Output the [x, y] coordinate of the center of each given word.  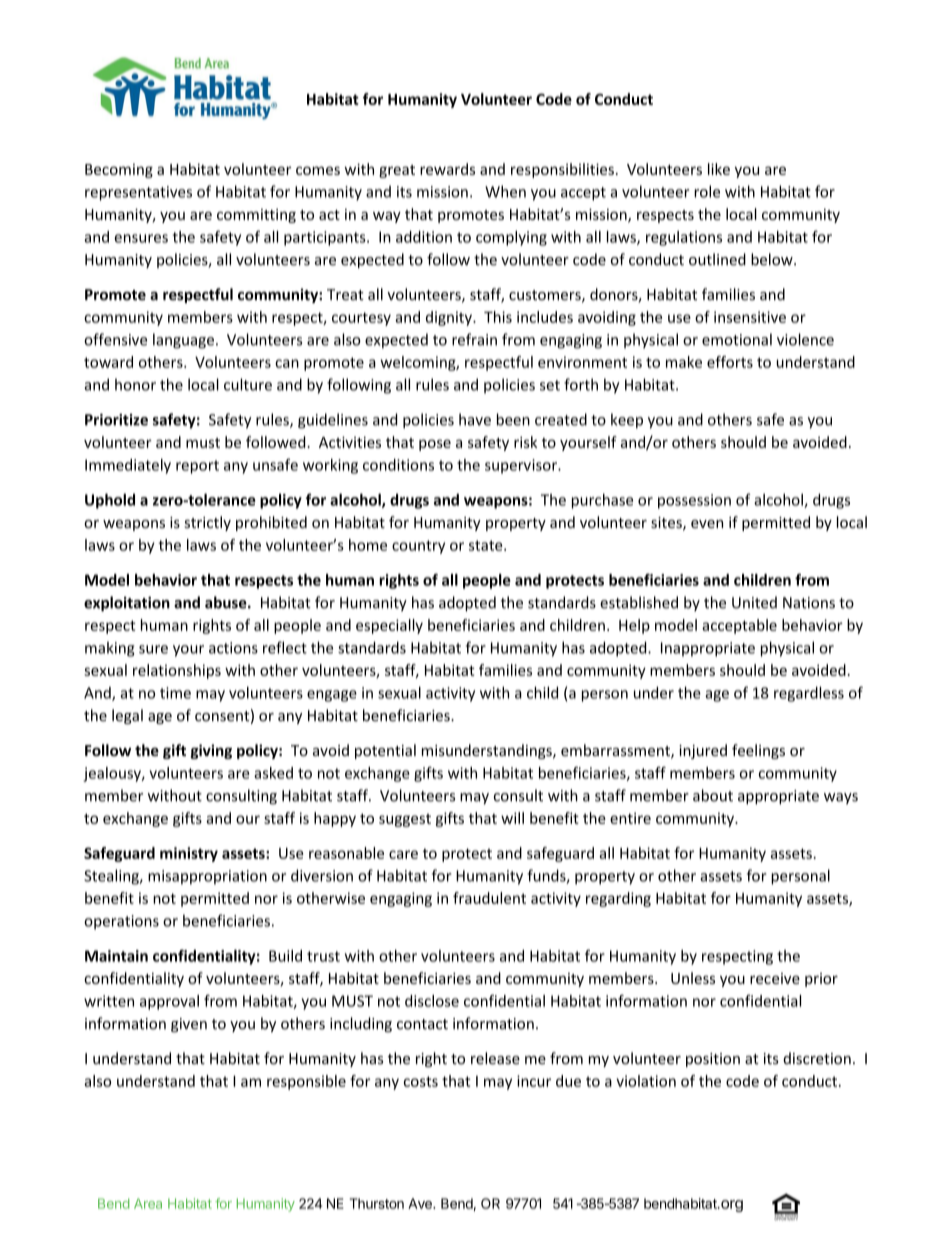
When [505, 191]
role [707, 191]
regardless [809, 694]
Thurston [377, 1203]
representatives [138, 193]
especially [389, 626]
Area [148, 1203]
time [175, 693]
